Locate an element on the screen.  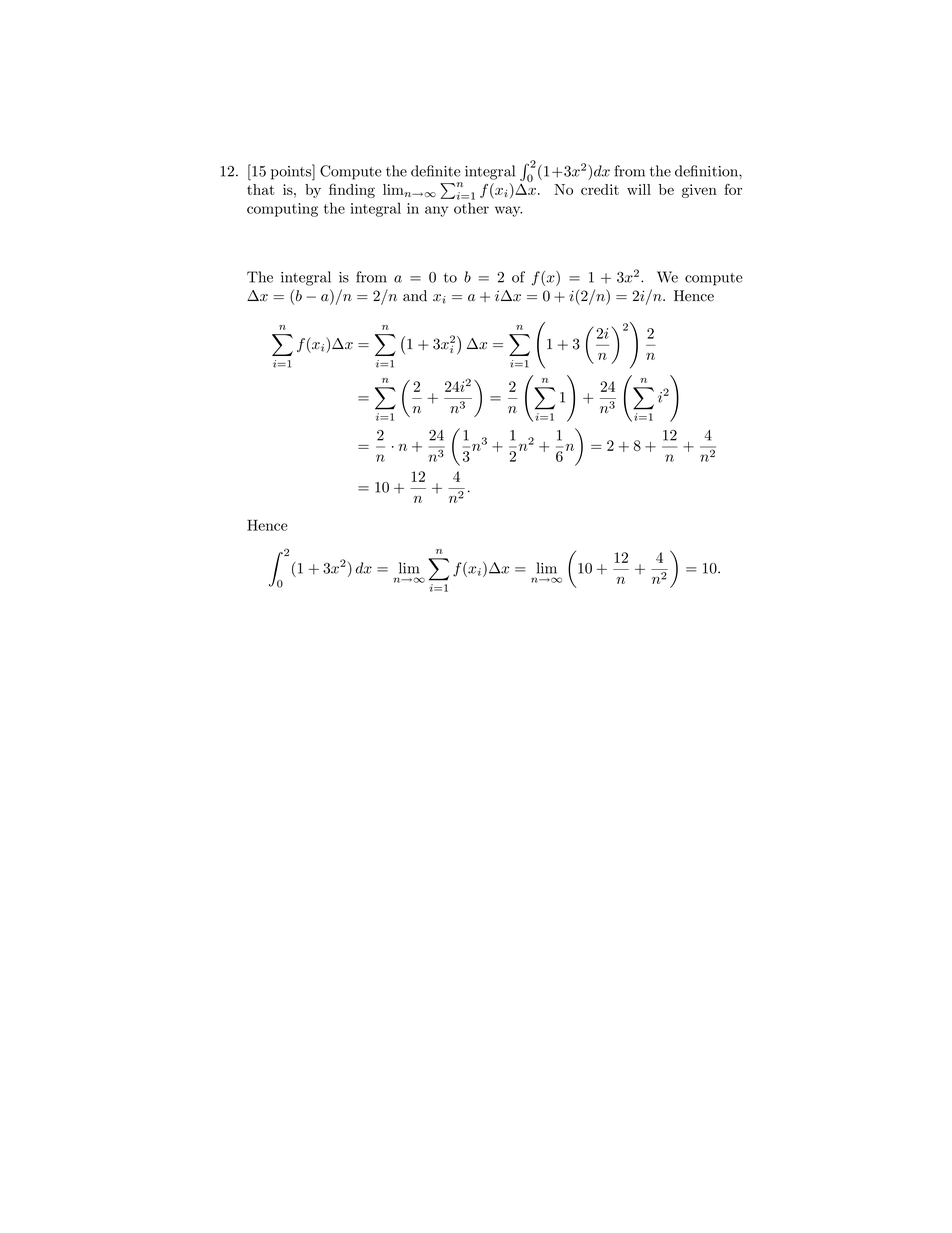
other is located at coordinates (471, 208).
